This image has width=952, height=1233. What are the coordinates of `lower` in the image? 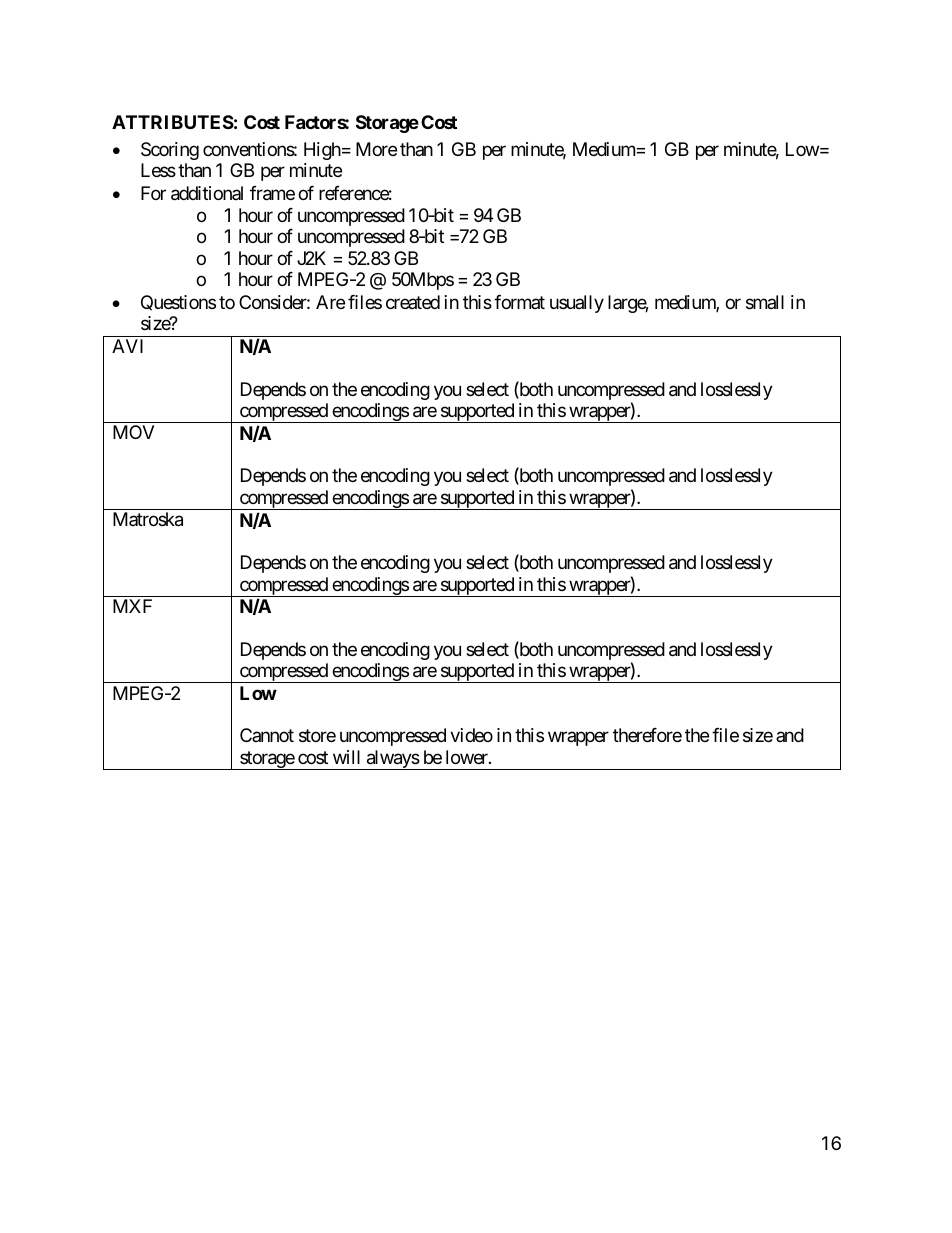 It's located at (468, 757).
